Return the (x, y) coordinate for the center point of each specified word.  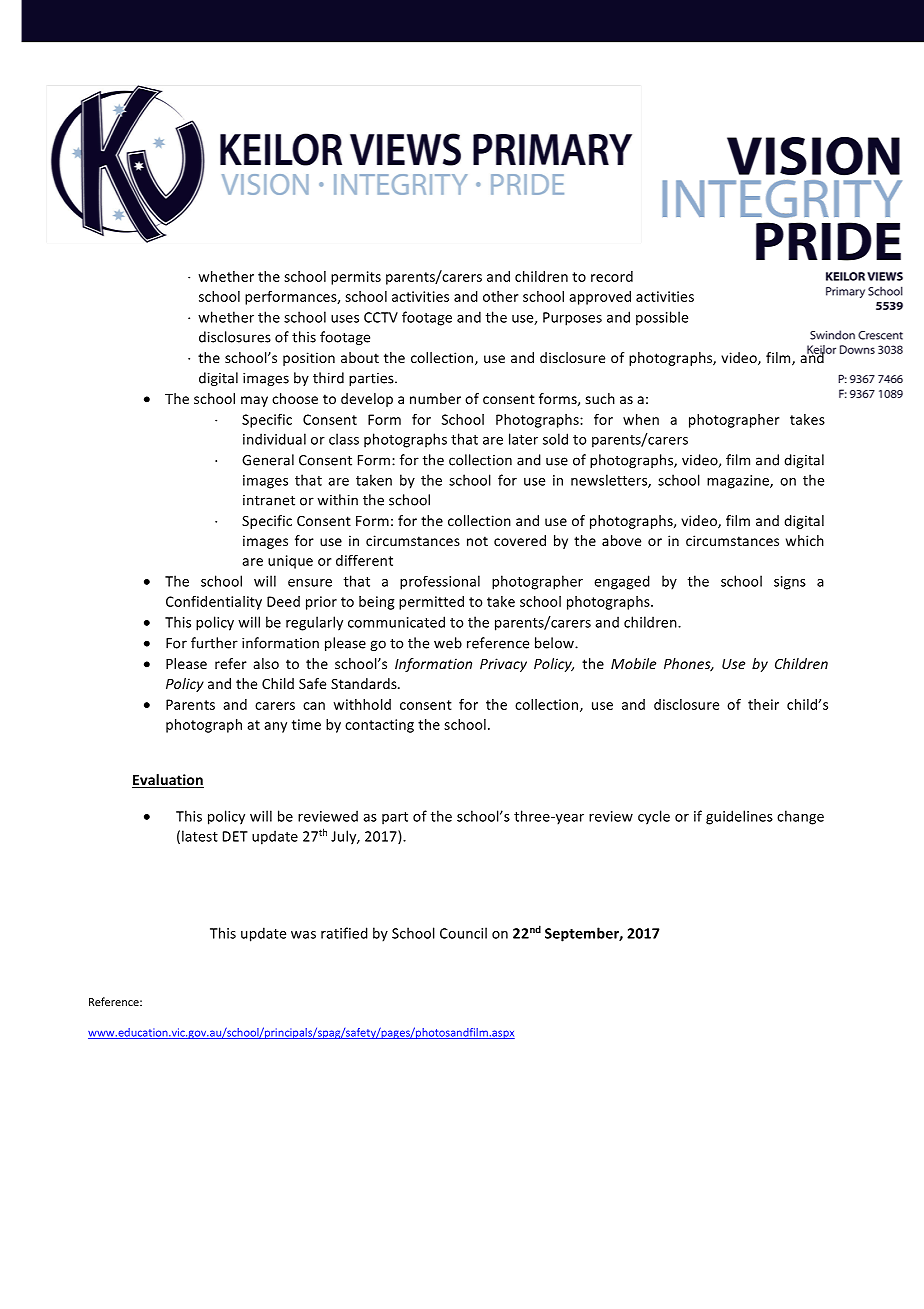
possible (662, 318)
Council (463, 933)
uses (345, 319)
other (500, 296)
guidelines (739, 817)
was (303, 935)
